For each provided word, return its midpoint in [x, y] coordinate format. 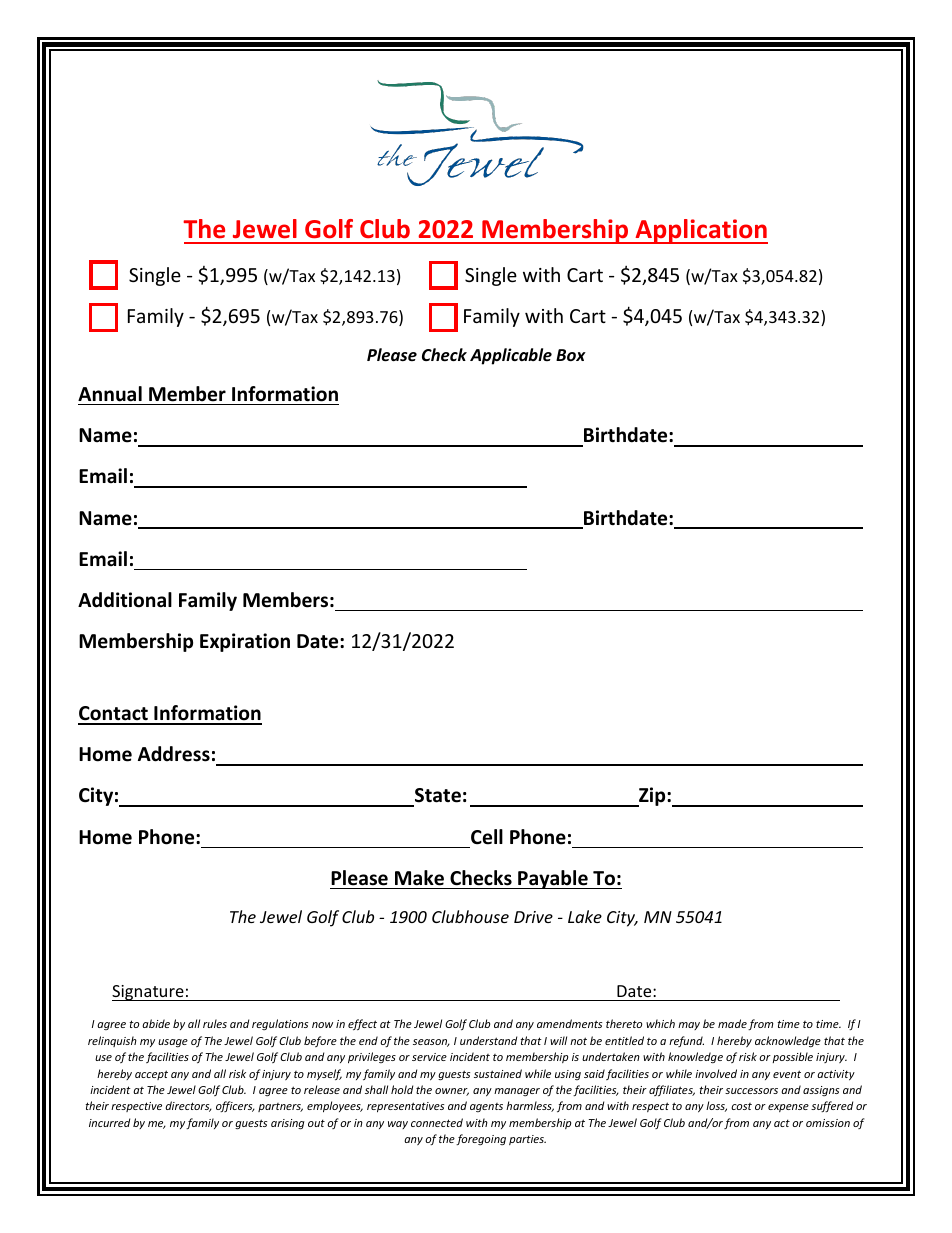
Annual [110, 394]
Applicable [511, 356]
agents [486, 1107]
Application [700, 231]
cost [741, 1106]
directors [188, 1106]
